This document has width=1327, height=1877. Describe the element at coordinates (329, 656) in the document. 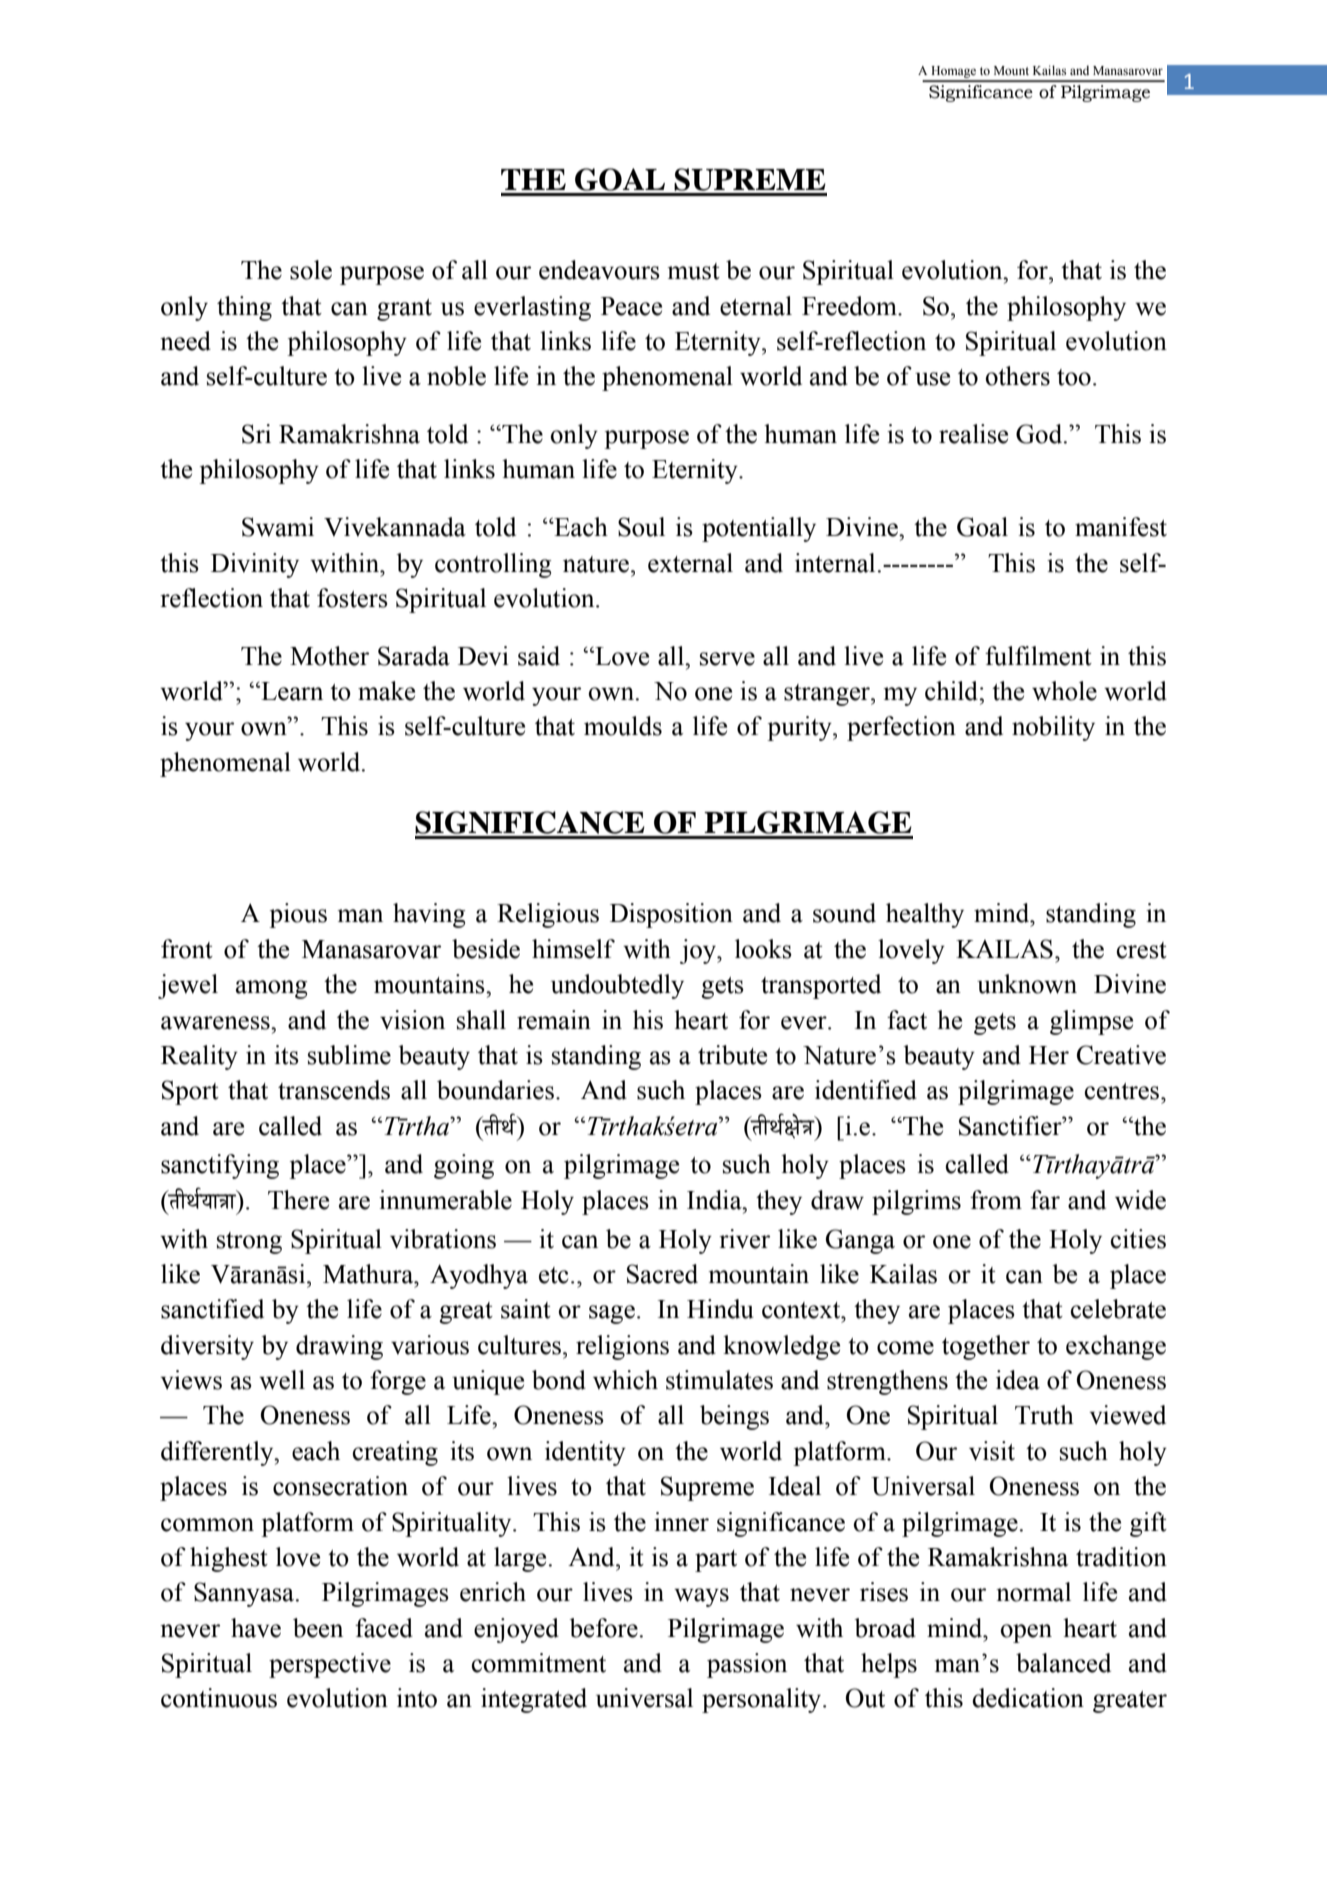

I see `Mother` at that location.
